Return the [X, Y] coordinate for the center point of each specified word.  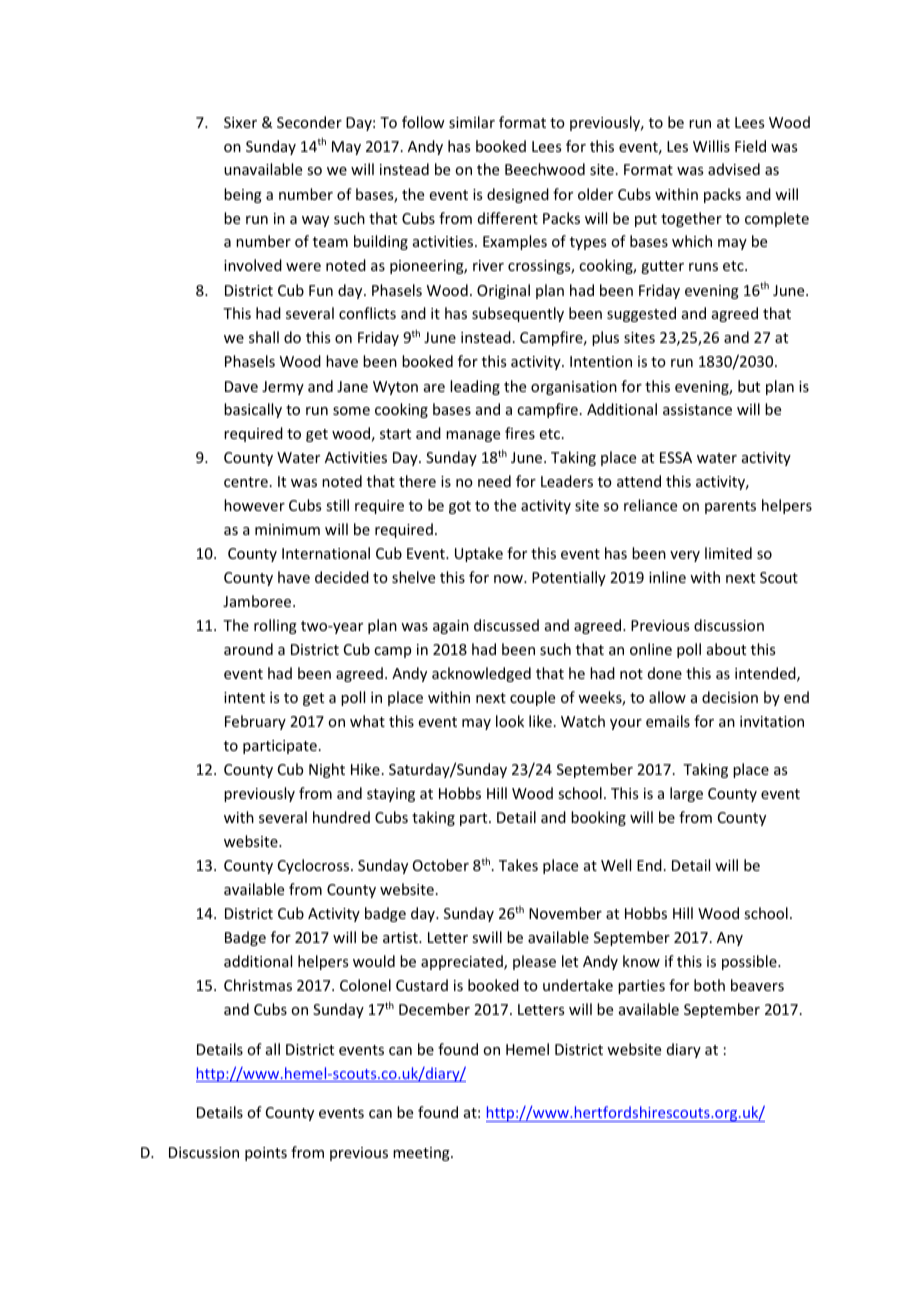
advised [734, 169]
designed [518, 195]
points [266, 1154]
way [315, 221]
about [726, 649]
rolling [275, 626]
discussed [506, 625]
